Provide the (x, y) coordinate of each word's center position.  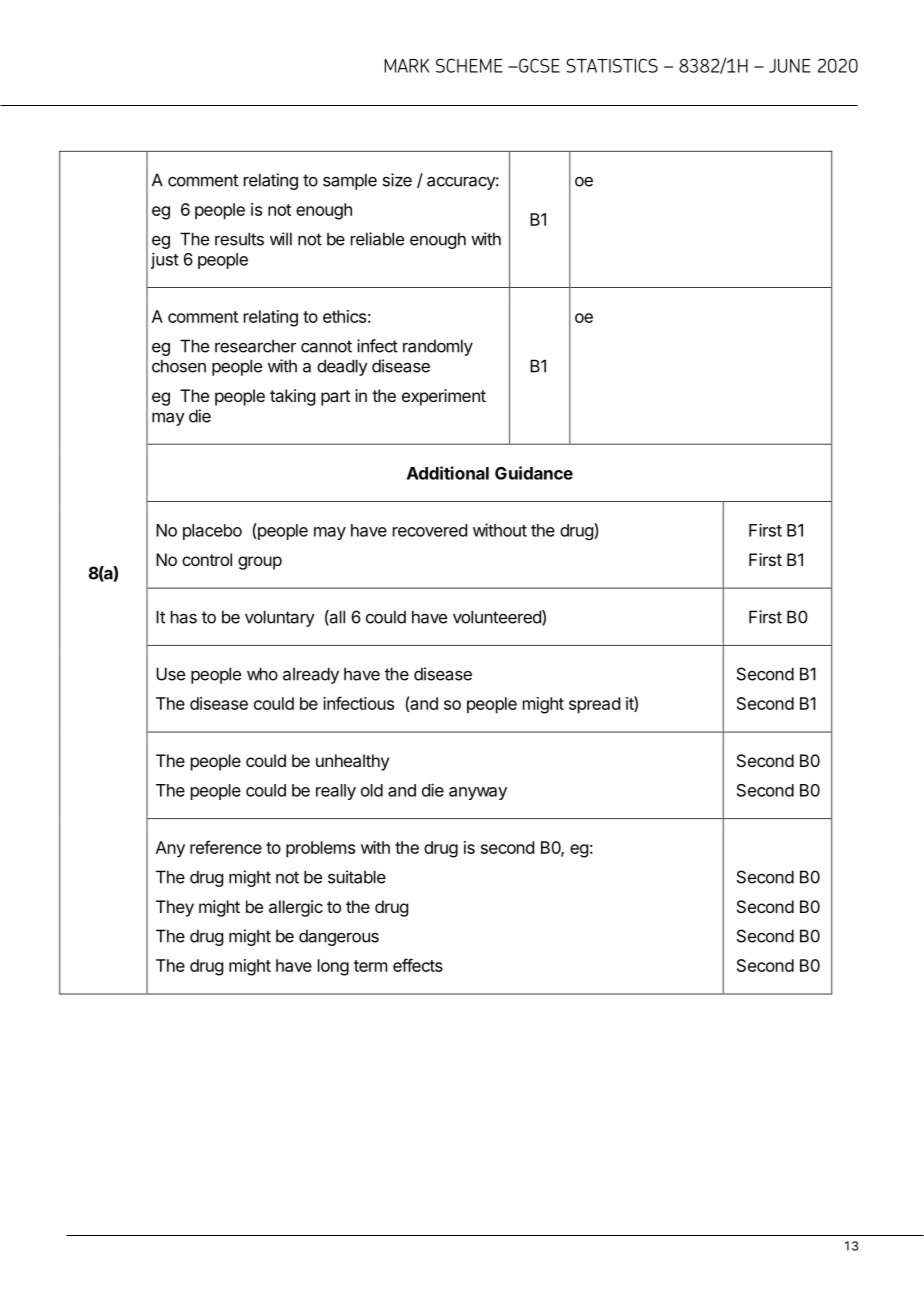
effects (418, 965)
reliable (377, 239)
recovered (430, 530)
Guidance (534, 473)
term (370, 966)
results (239, 239)
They (175, 908)
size (397, 180)
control (207, 559)
